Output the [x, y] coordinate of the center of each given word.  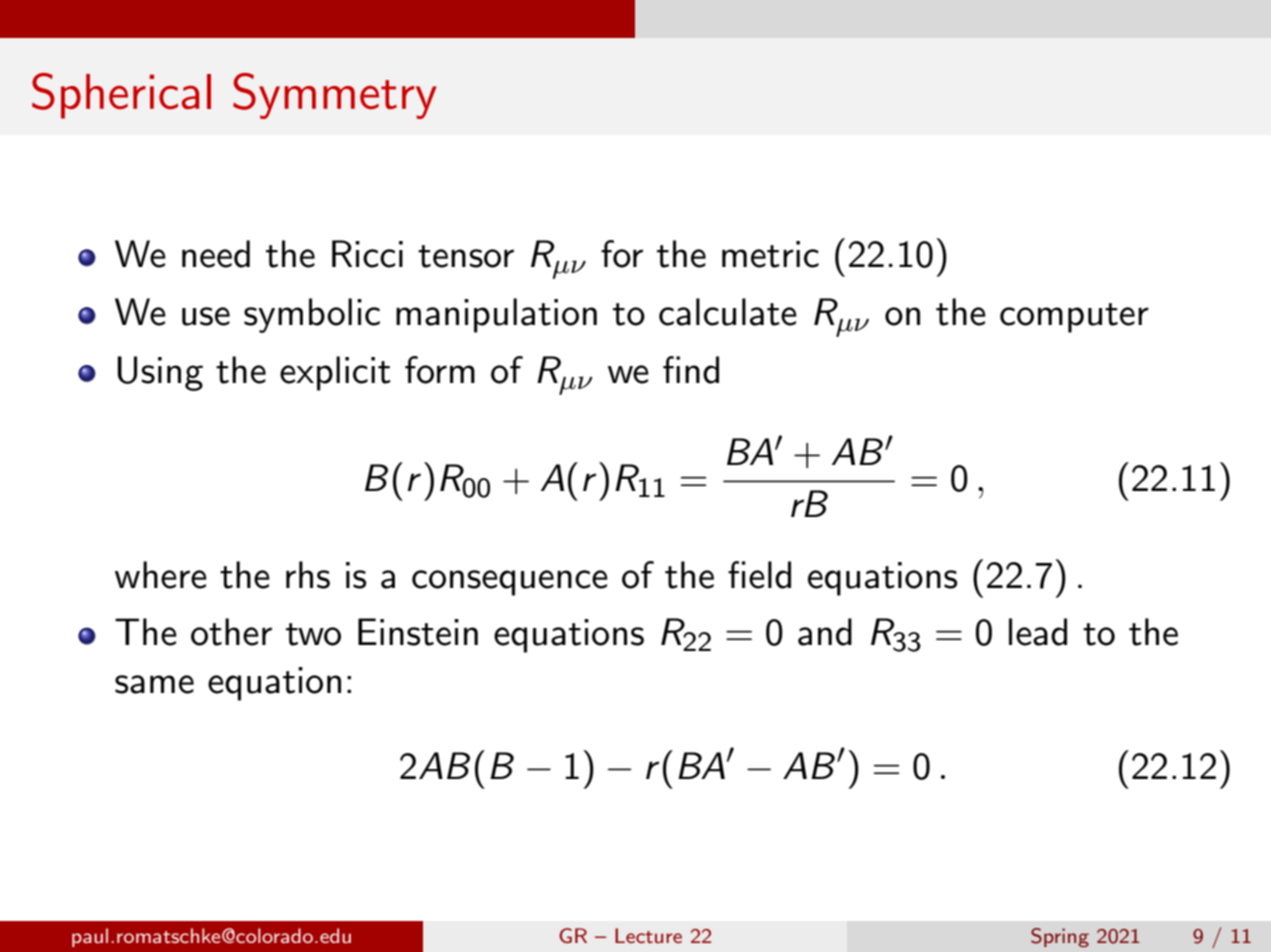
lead [1038, 632]
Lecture [648, 935]
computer [1074, 318]
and [825, 632]
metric [770, 254]
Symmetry [335, 96]
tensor [466, 256]
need [216, 254]
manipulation [496, 315]
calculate [728, 312]
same [154, 684]
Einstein [418, 632]
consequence [510, 583]
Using [160, 373]
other [231, 632]
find [691, 370]
